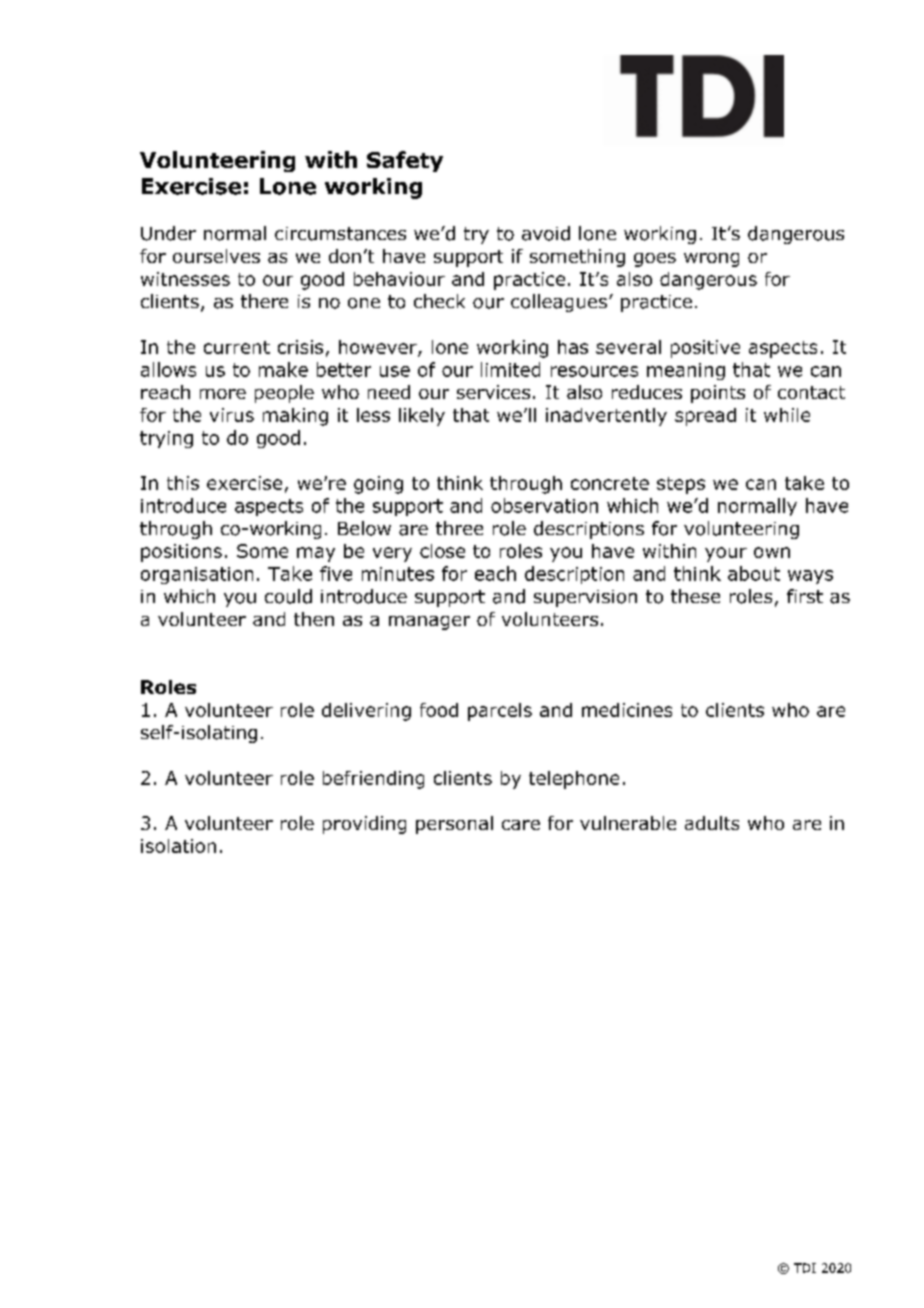  Describe the element at coordinates (546, 233) in the page. I see `avoid` at that location.
